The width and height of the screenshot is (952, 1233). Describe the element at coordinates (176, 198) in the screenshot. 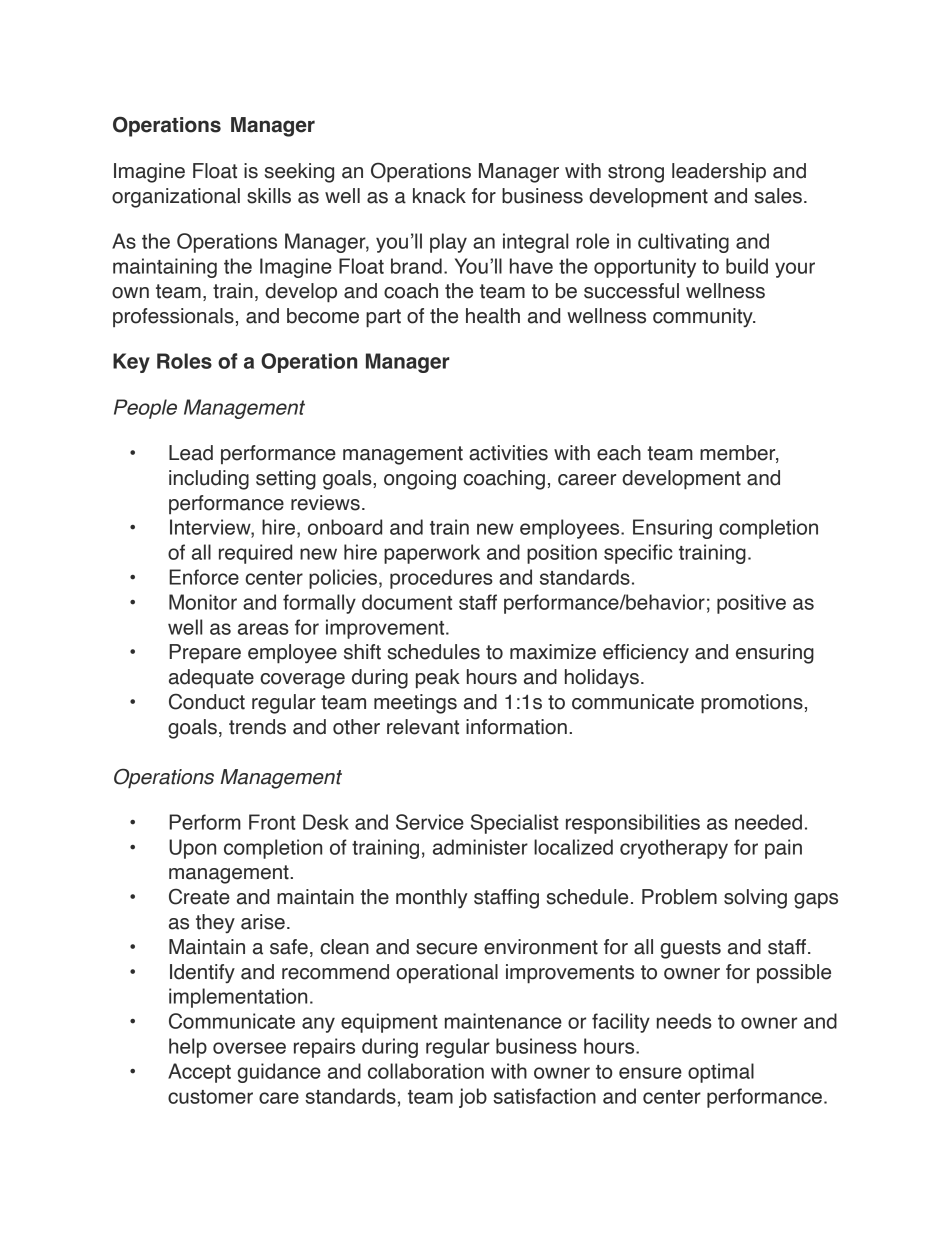

I see `organizational` at that location.
